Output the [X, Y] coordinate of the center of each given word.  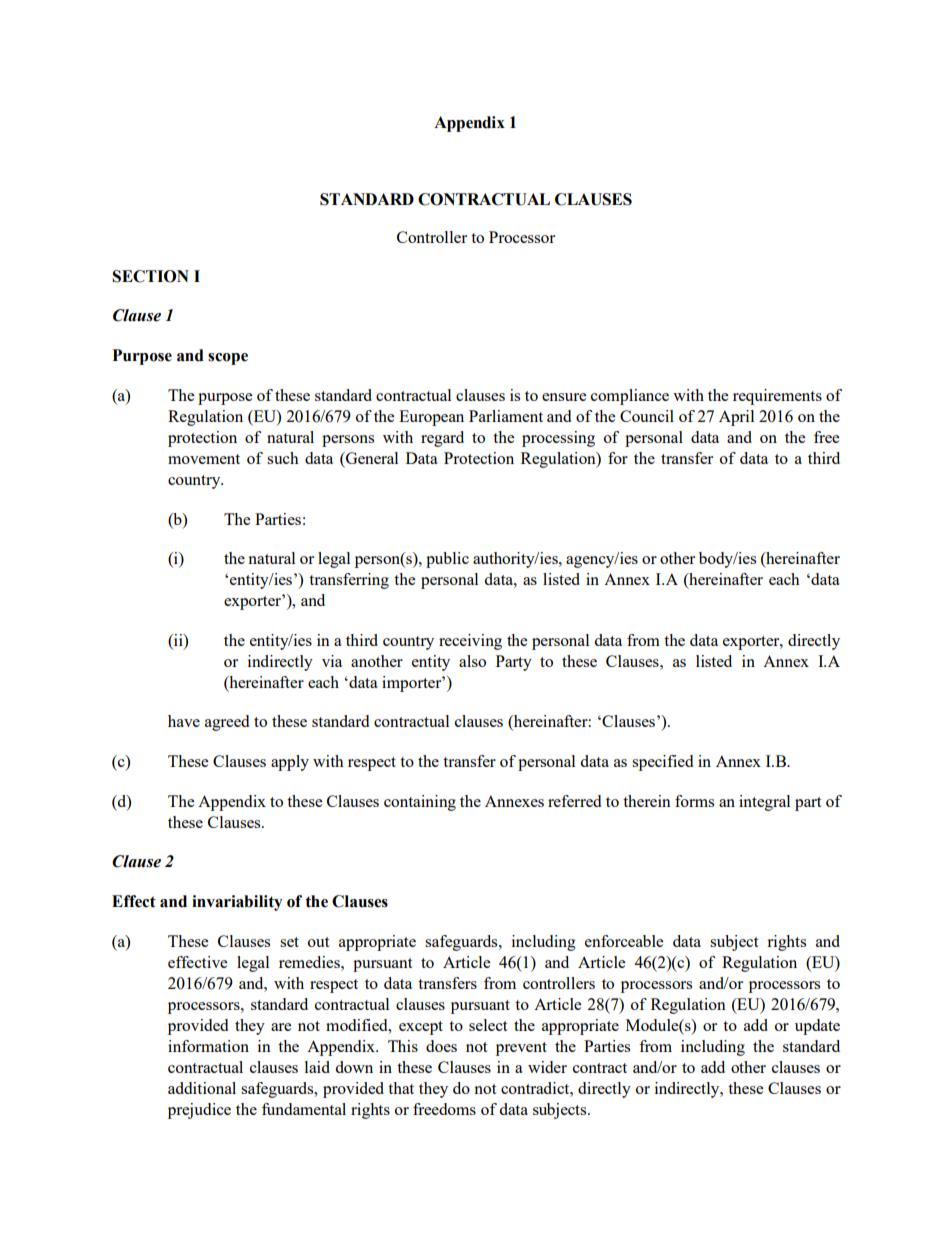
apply [290, 763]
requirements [777, 397]
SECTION [150, 276]
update [817, 1027]
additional [202, 1088]
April [736, 418]
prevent [521, 1049]
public [447, 560]
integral [764, 803]
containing [420, 803]
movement [204, 459]
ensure [564, 397]
